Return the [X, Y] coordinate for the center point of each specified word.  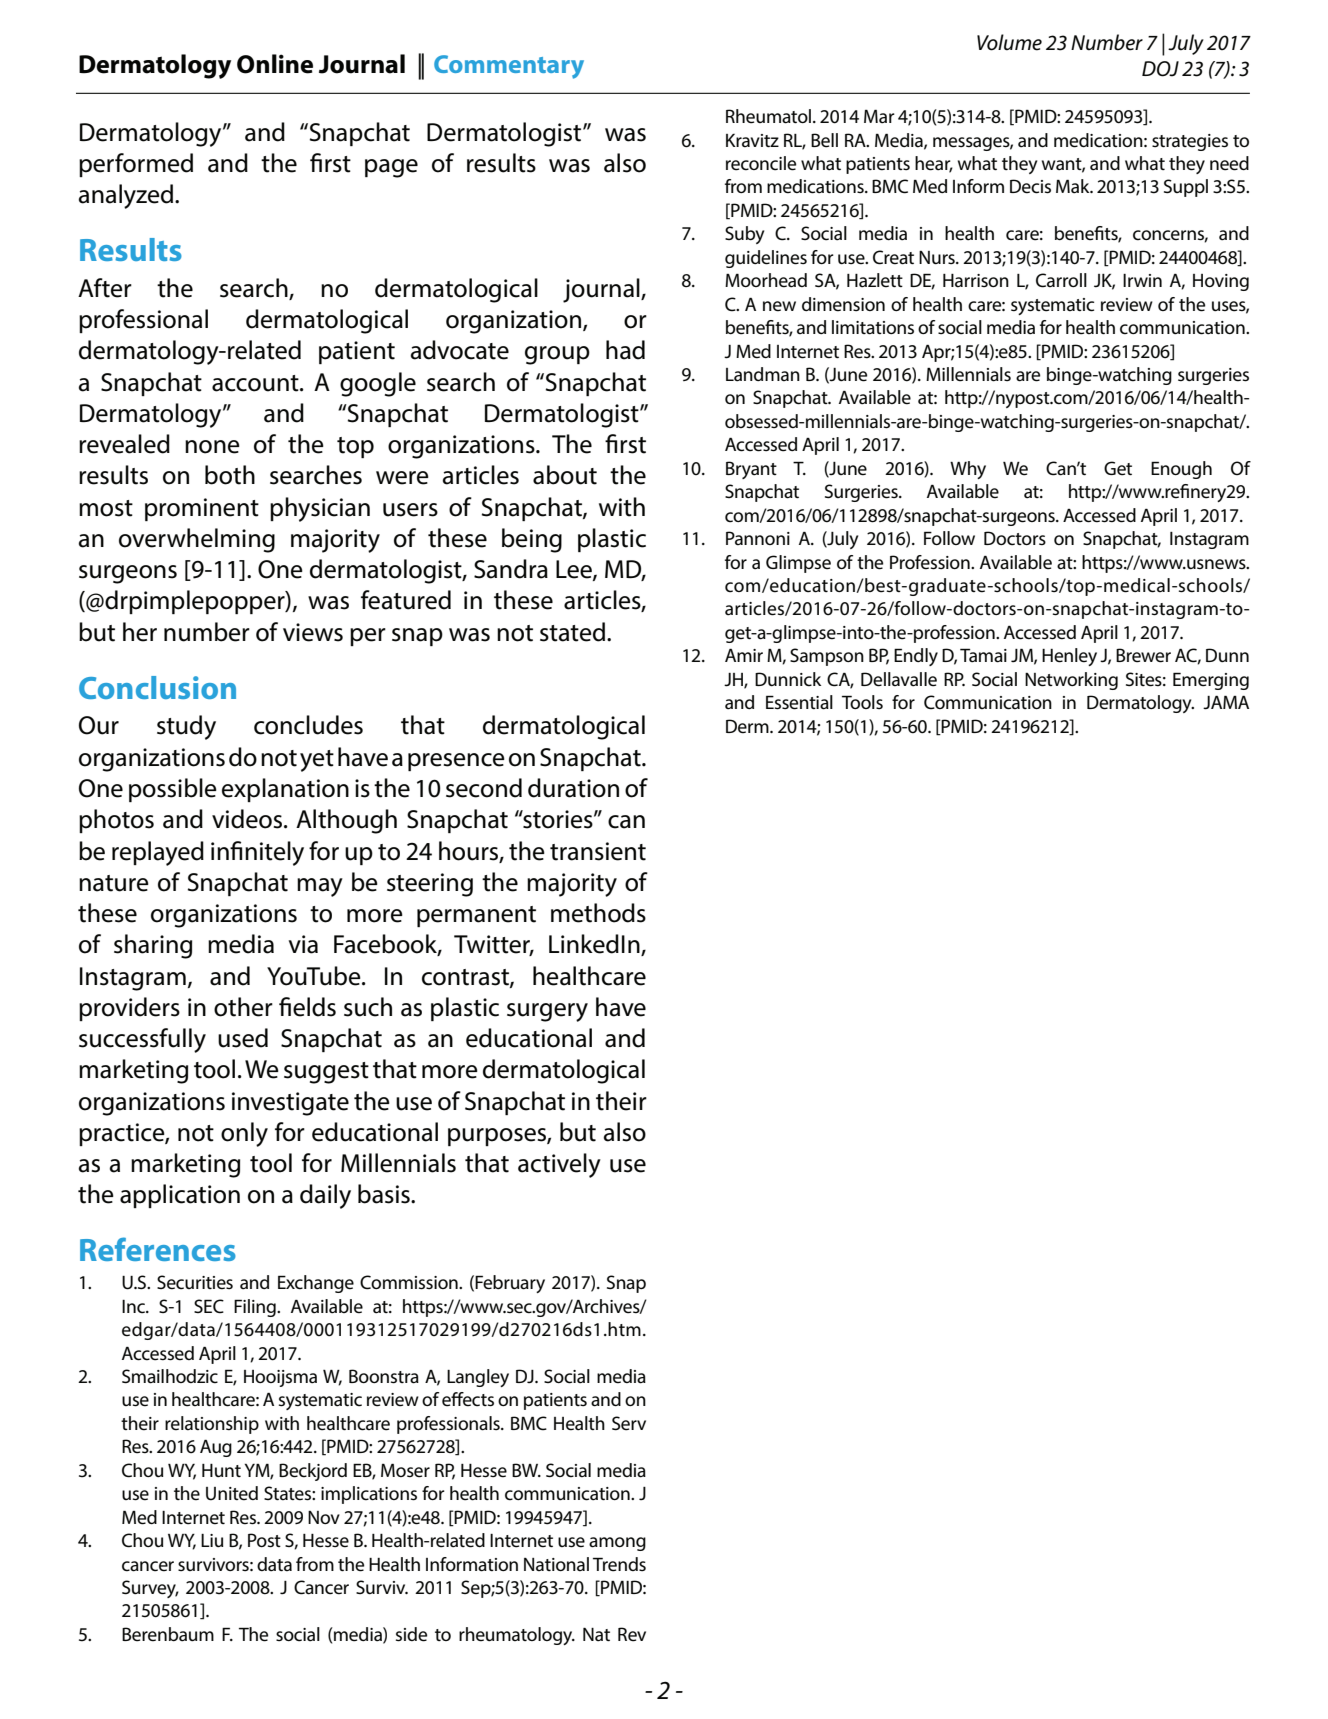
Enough [1181, 470]
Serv [629, 1423]
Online [275, 64]
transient [598, 851]
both [230, 475]
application [180, 1196]
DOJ [1160, 69]
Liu [212, 1540]
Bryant [751, 470]
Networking [1071, 681]
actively [559, 1165]
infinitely [257, 853]
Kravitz [752, 140]
